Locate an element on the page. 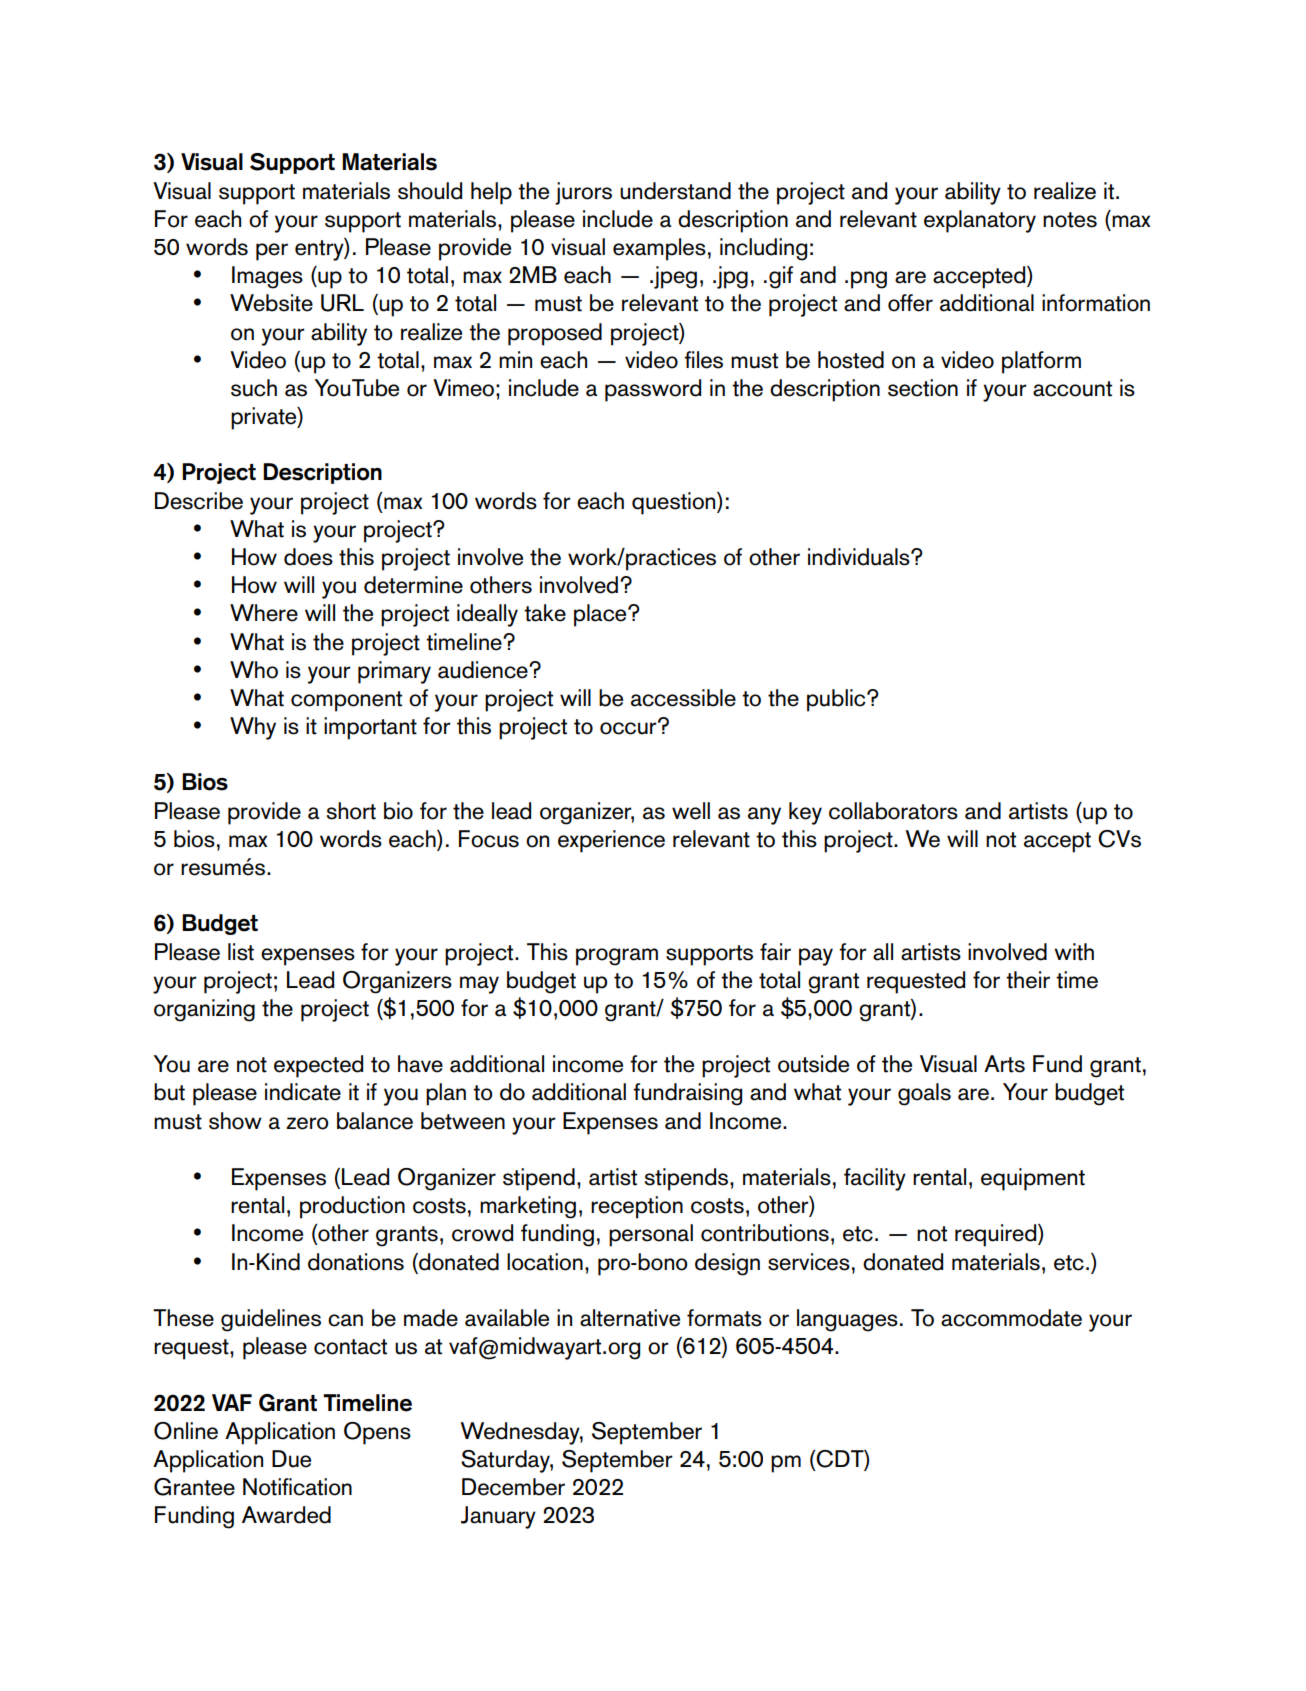 Image resolution: width=1306 pixels, height=1691 pixels. collaborators is located at coordinates (893, 811).
